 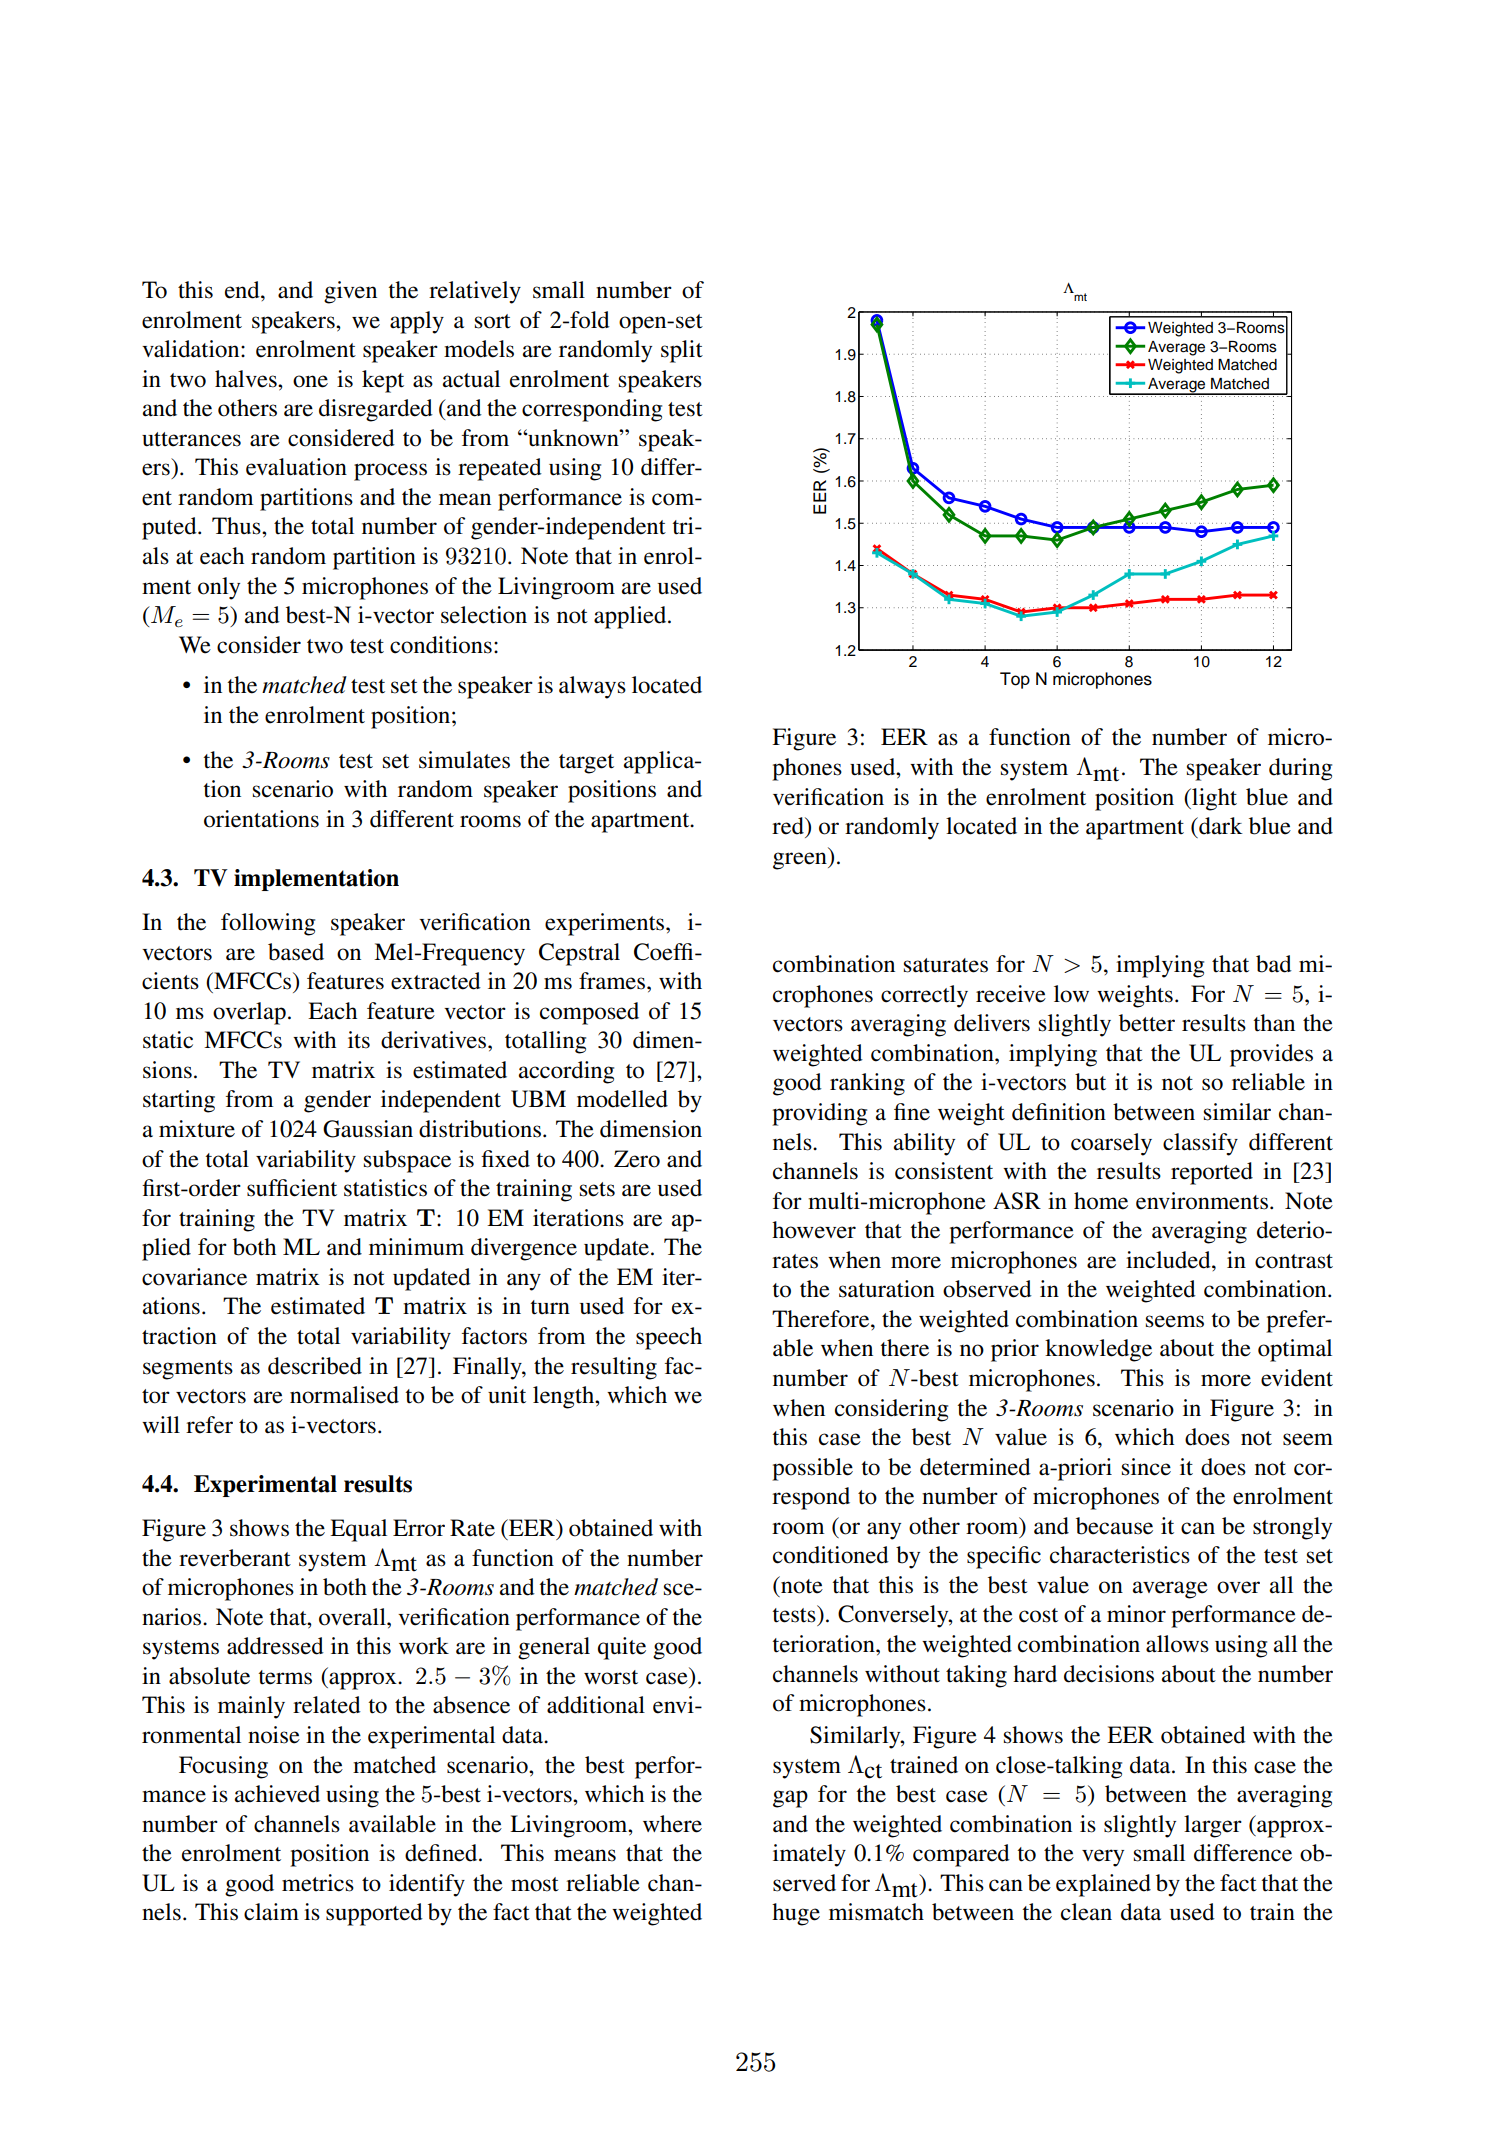 I want to click on Gaussian, so click(x=368, y=1129).
